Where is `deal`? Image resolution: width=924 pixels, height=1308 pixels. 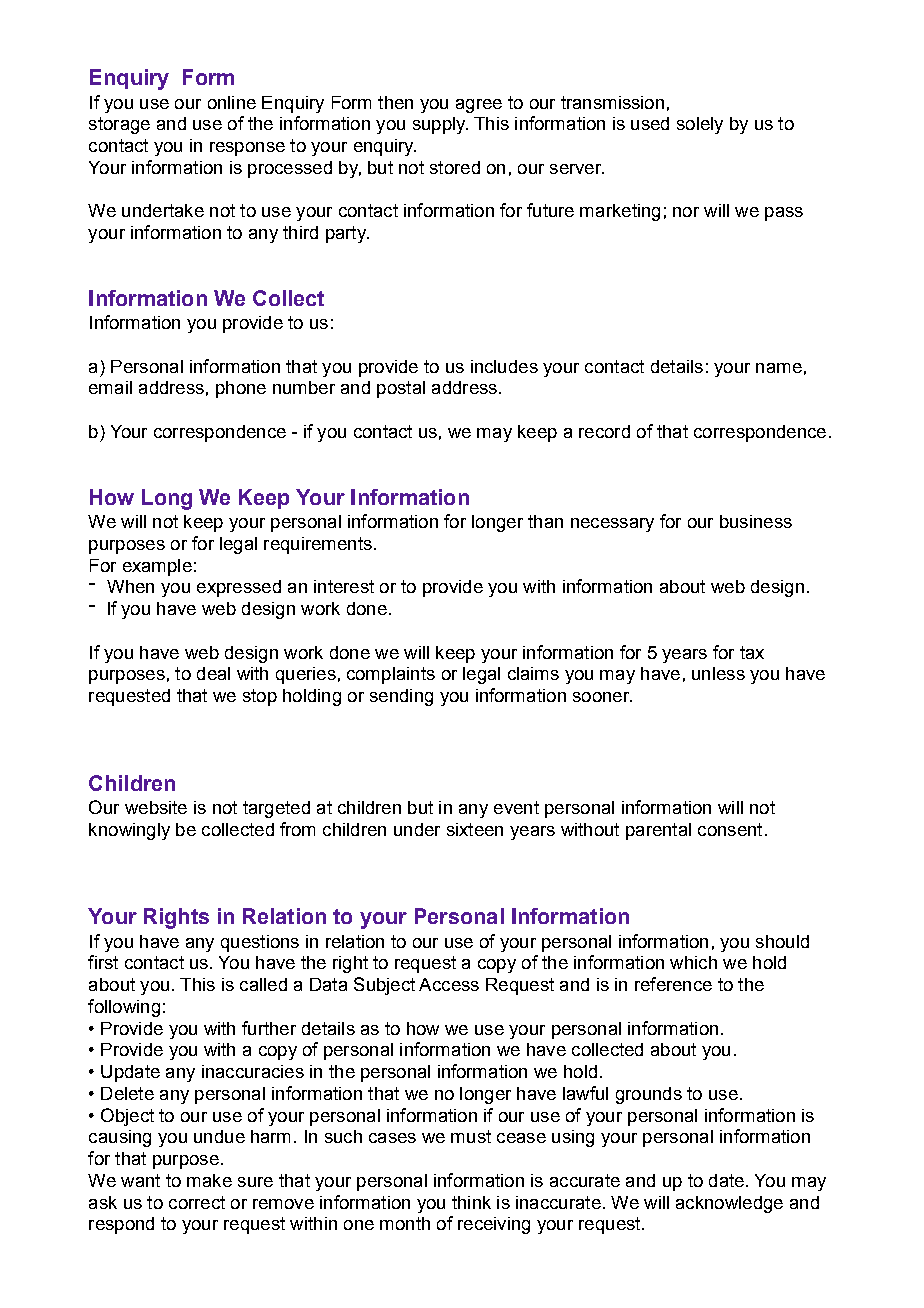
deal is located at coordinates (213, 673).
